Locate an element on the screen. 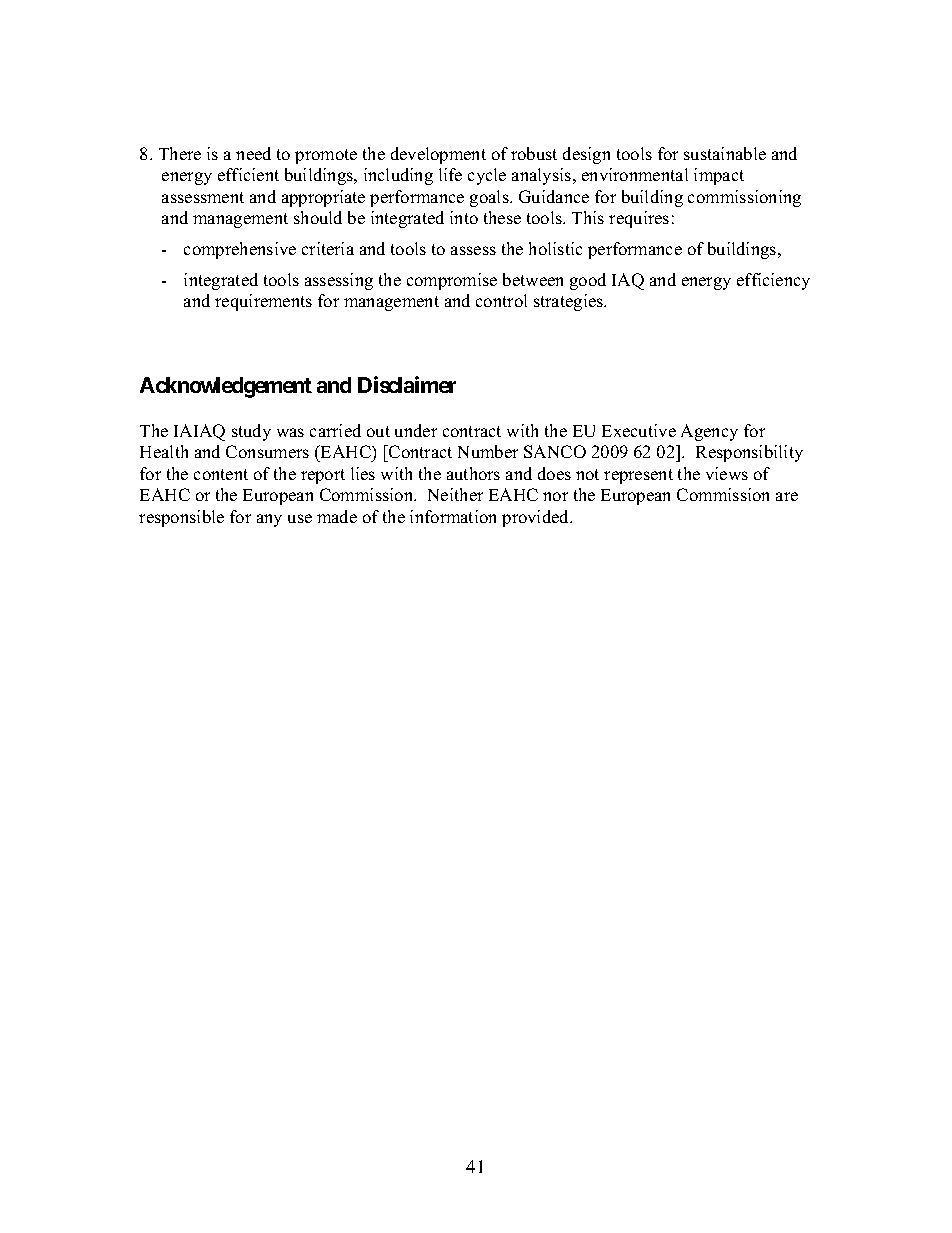 This screenshot has width=952, height=1233. requirements is located at coordinates (263, 302).
